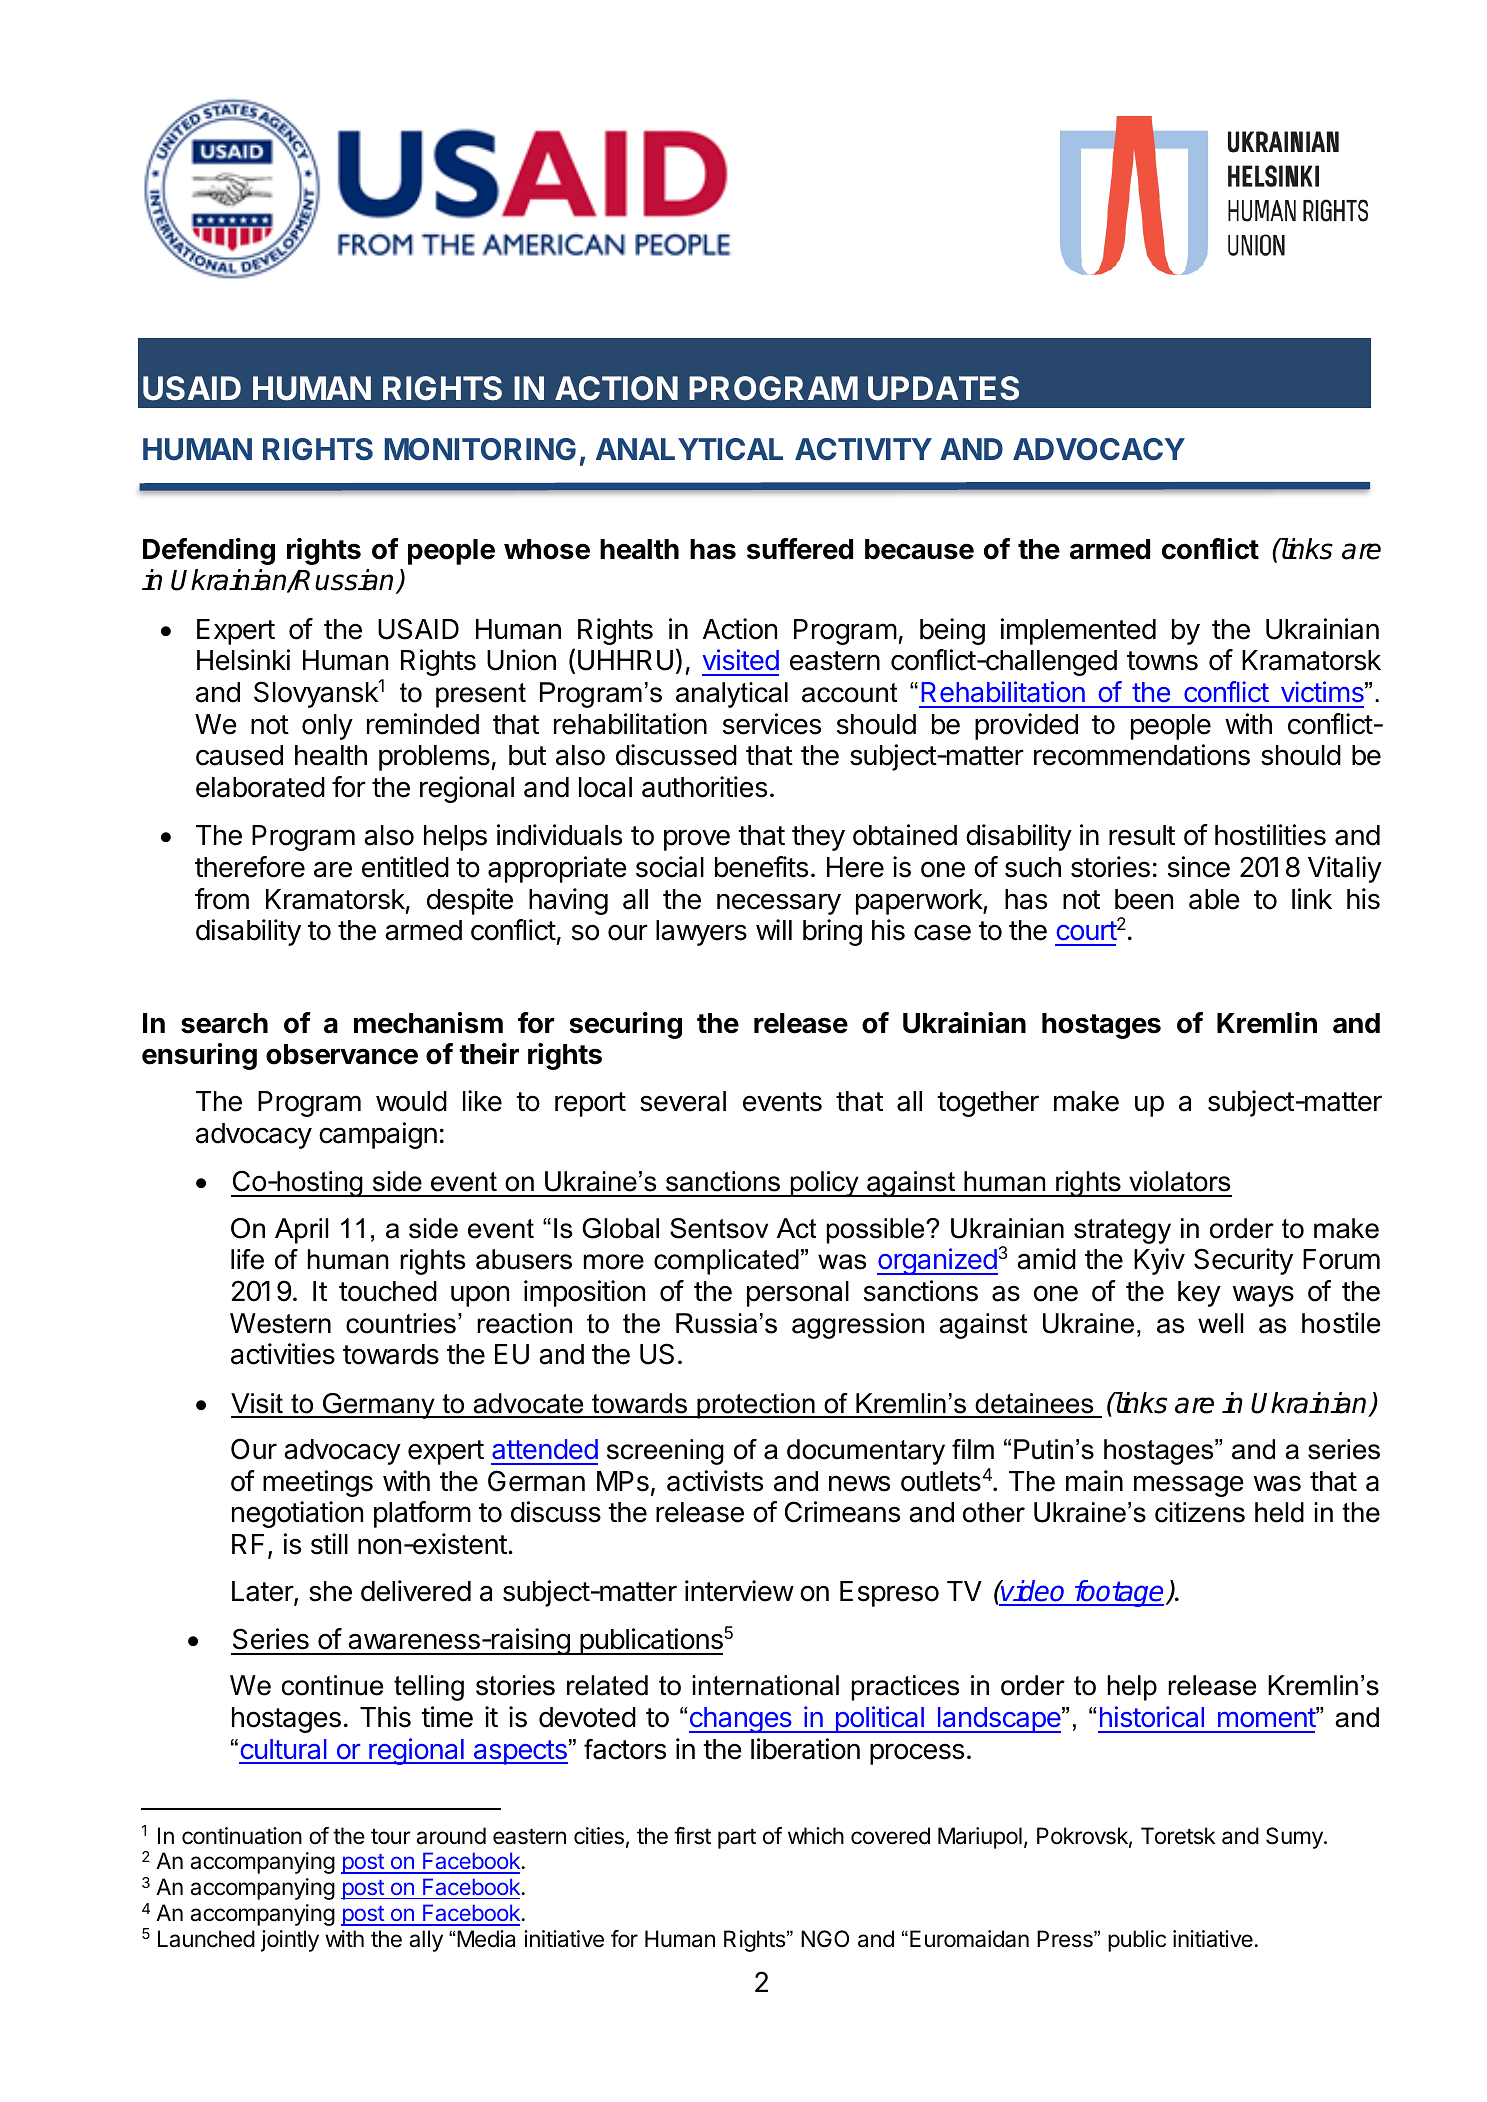  Describe the element at coordinates (824, 1184) in the document. I see `policy` at that location.
